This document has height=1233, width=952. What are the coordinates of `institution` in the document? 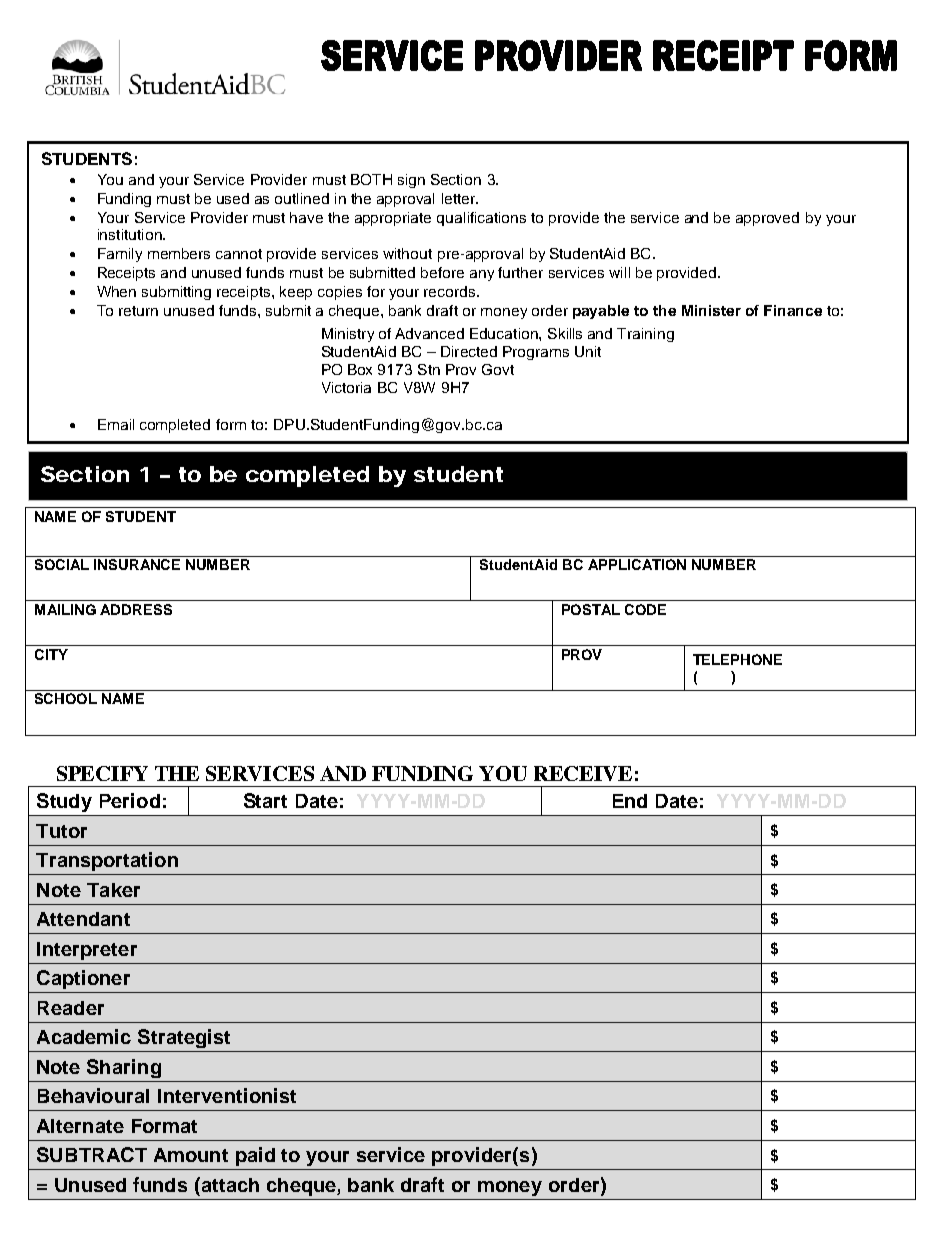 It's located at (131, 234).
